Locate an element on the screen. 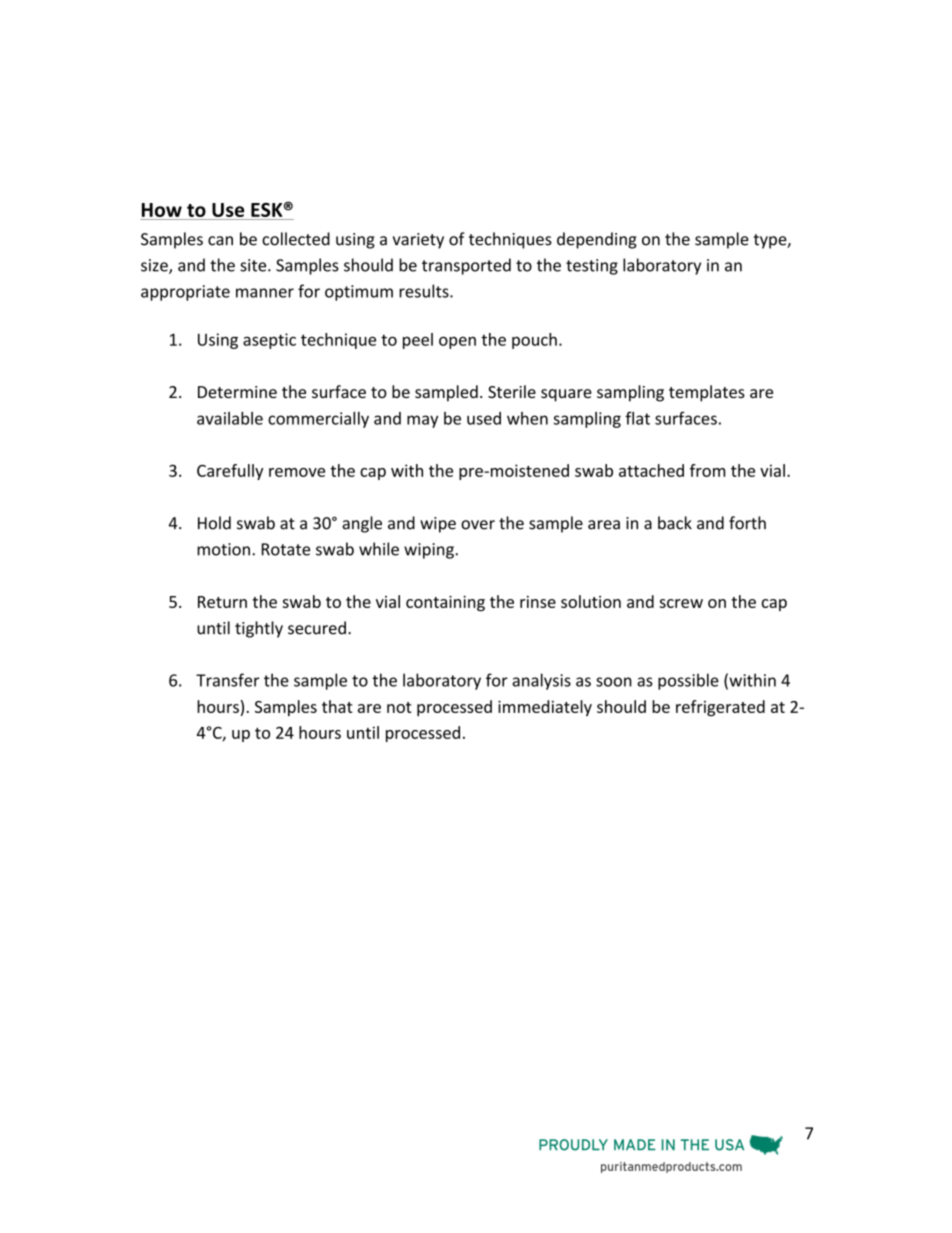  variety is located at coordinates (418, 241).
